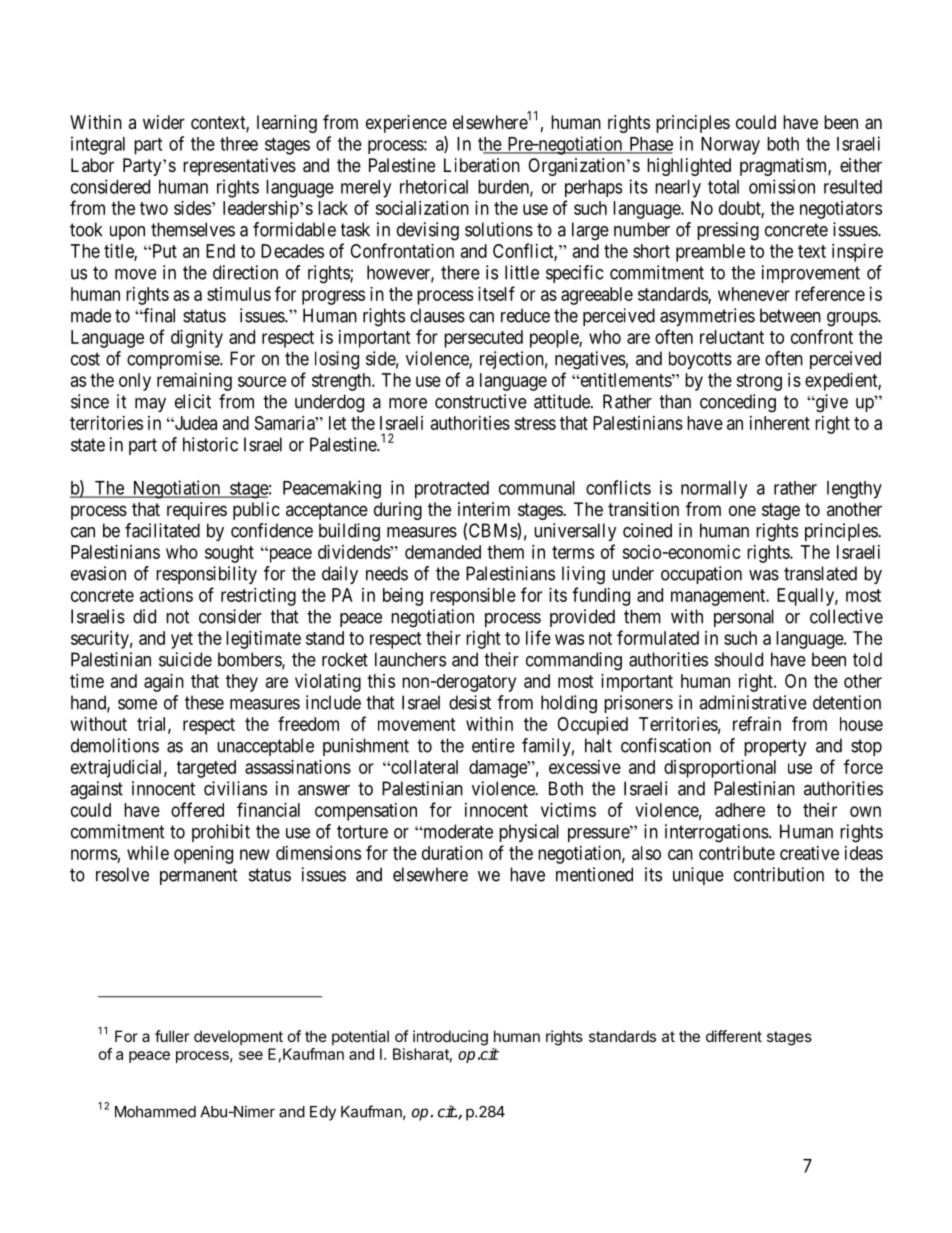  I want to click on wider, so click(164, 122).
